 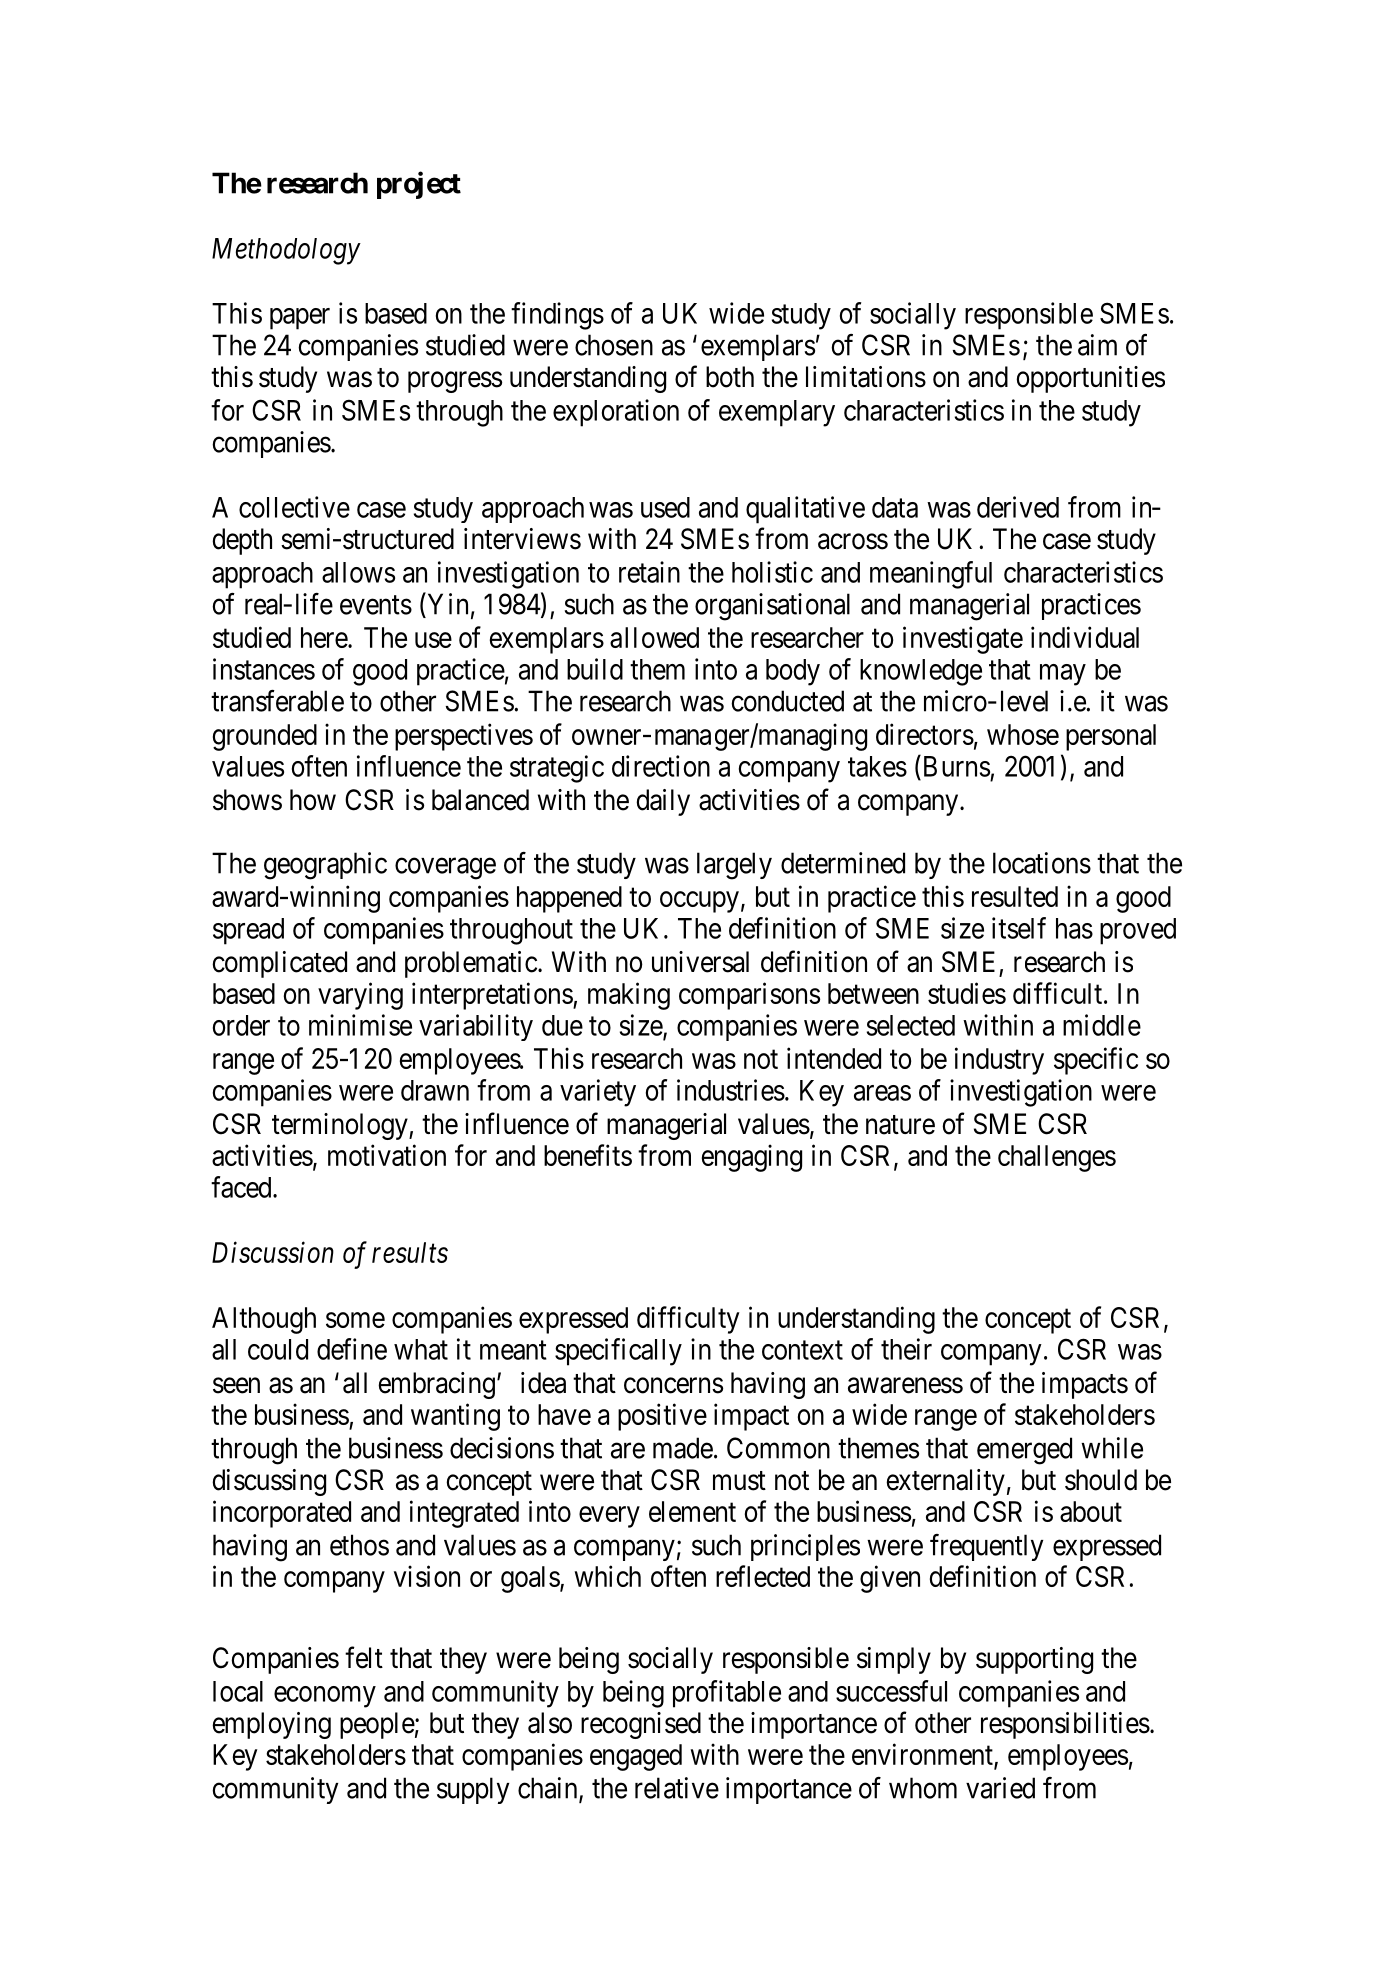 I want to click on used, so click(x=665, y=507).
